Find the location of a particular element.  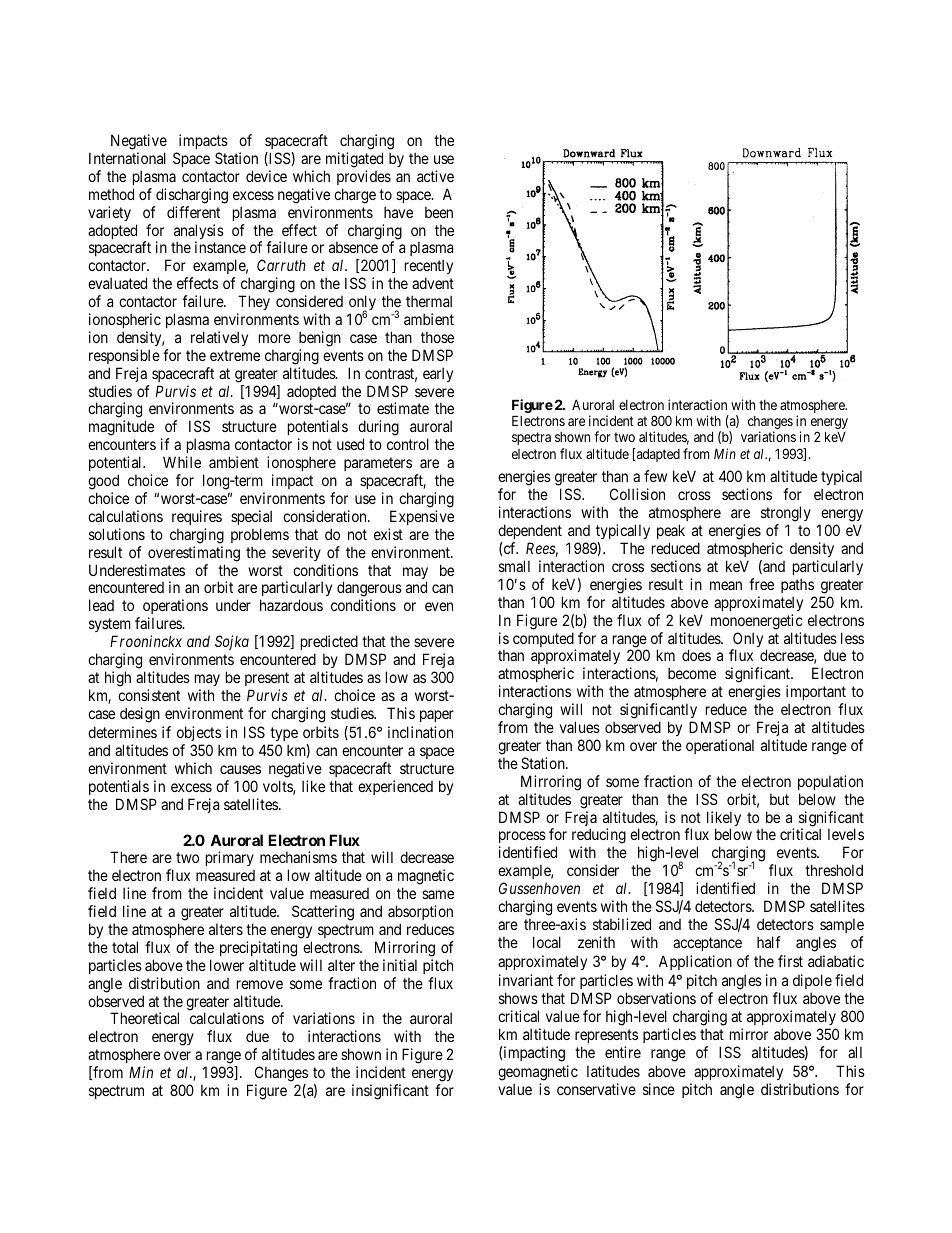

different is located at coordinates (193, 212).
